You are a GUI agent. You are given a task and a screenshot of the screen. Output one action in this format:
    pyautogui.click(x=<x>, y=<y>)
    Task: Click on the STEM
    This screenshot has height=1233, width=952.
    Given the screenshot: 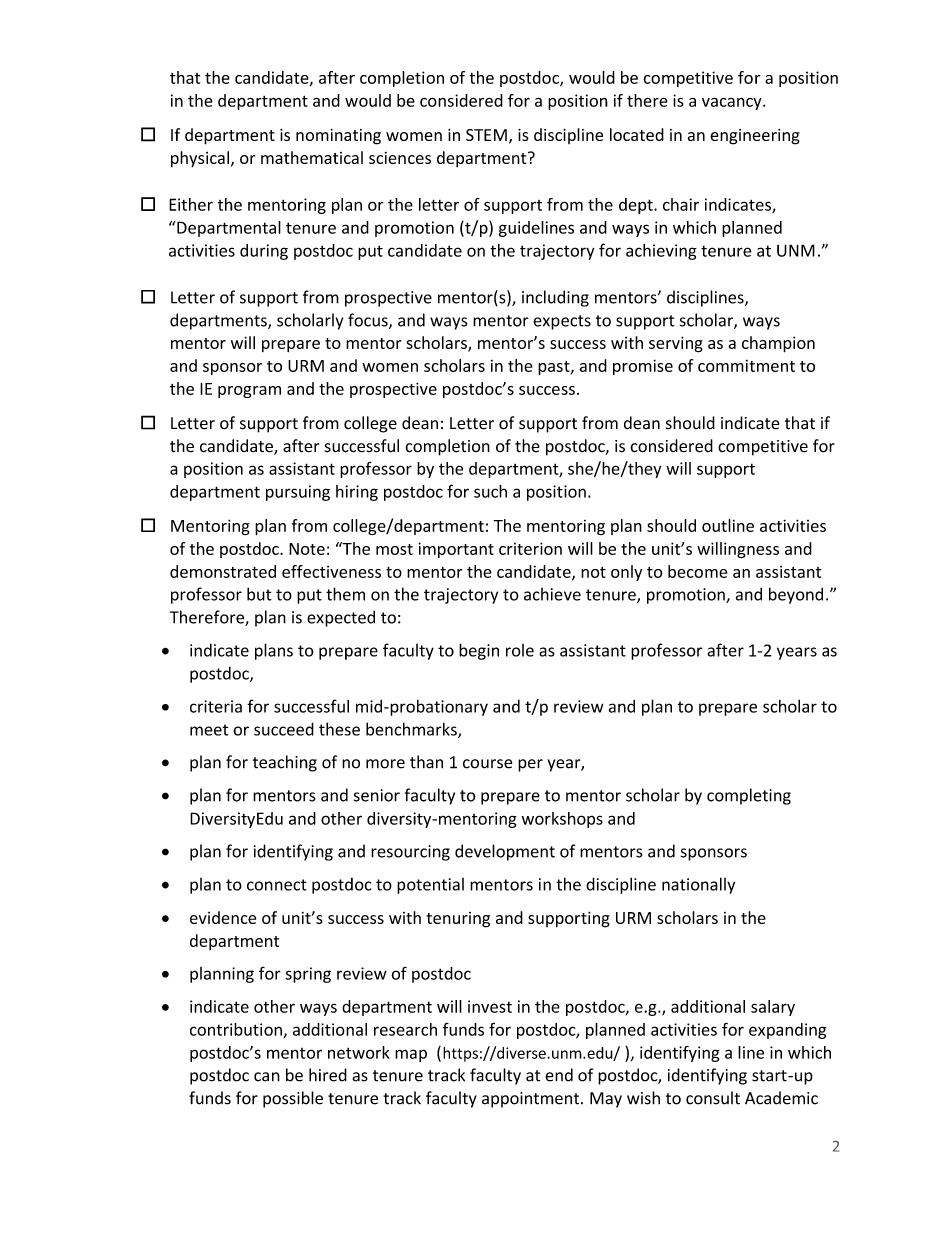 What is the action you would take?
    pyautogui.click(x=486, y=135)
